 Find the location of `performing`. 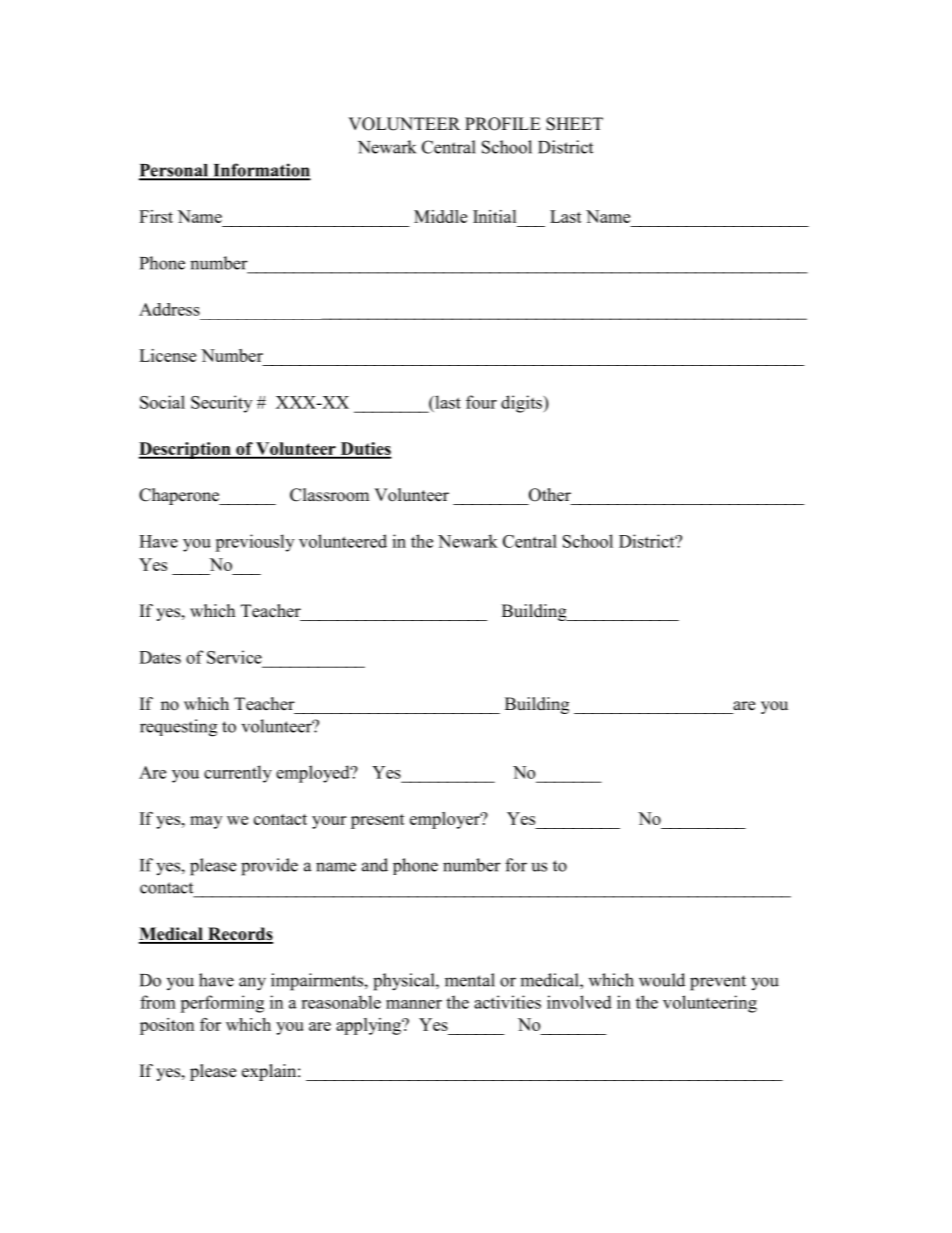

performing is located at coordinates (222, 1004).
